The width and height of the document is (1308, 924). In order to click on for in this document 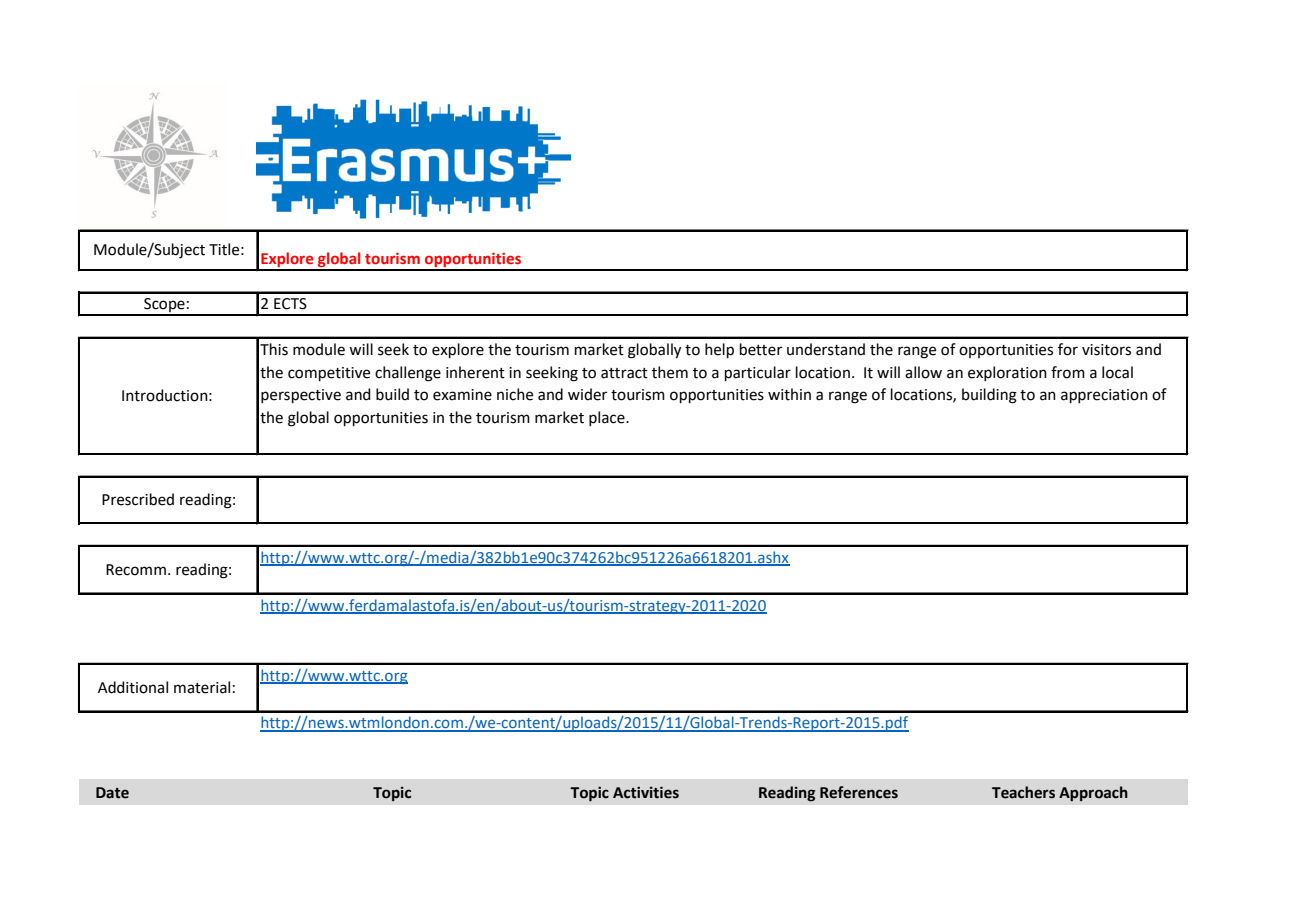, I will do `click(1068, 349)`.
